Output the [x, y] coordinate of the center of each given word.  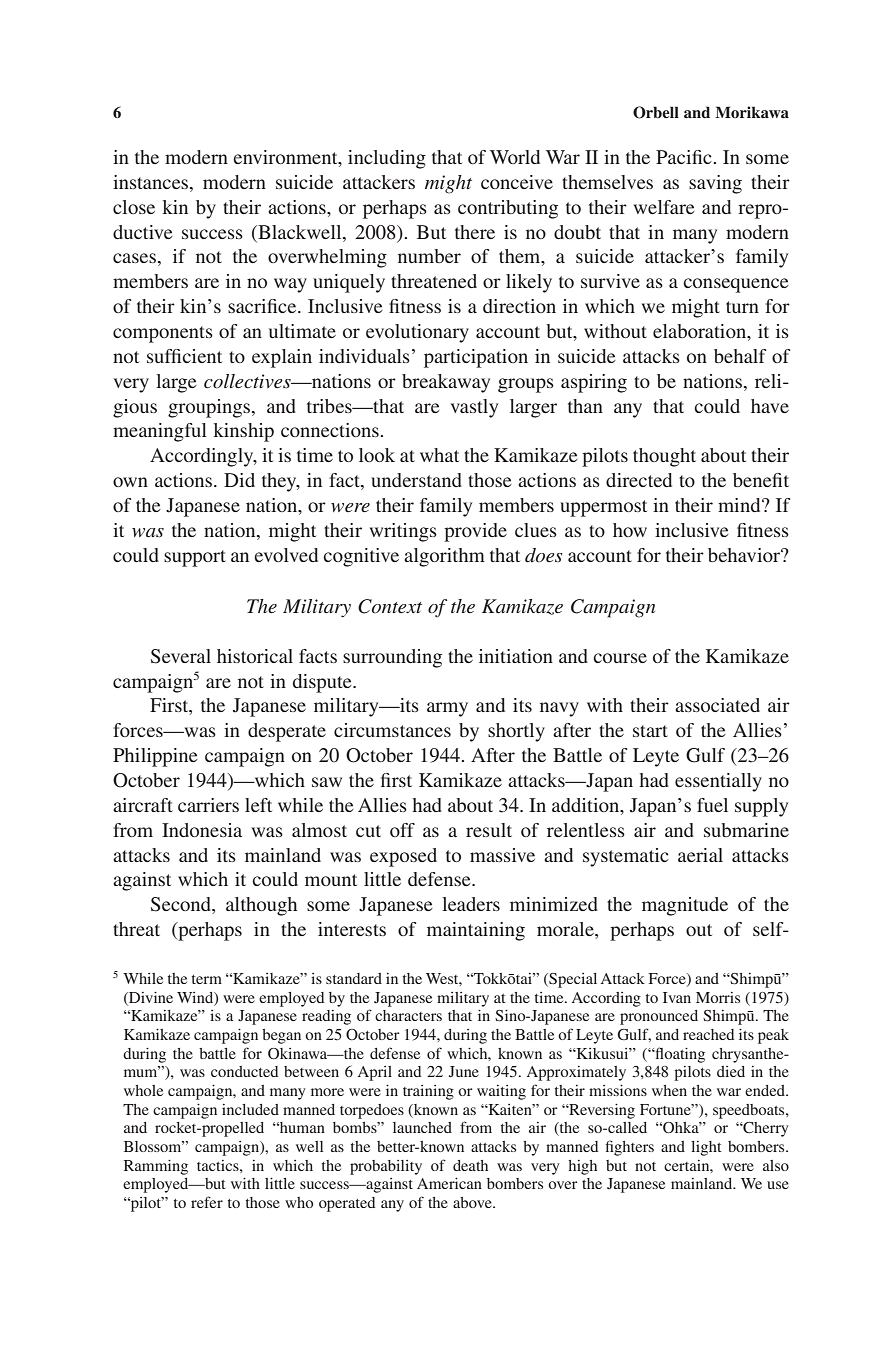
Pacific [684, 157]
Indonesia [202, 830]
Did [239, 480]
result [489, 830]
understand [416, 480]
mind [740, 505]
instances [152, 183]
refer [207, 1202]
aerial [700, 855]
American [449, 1183]
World [515, 157]
